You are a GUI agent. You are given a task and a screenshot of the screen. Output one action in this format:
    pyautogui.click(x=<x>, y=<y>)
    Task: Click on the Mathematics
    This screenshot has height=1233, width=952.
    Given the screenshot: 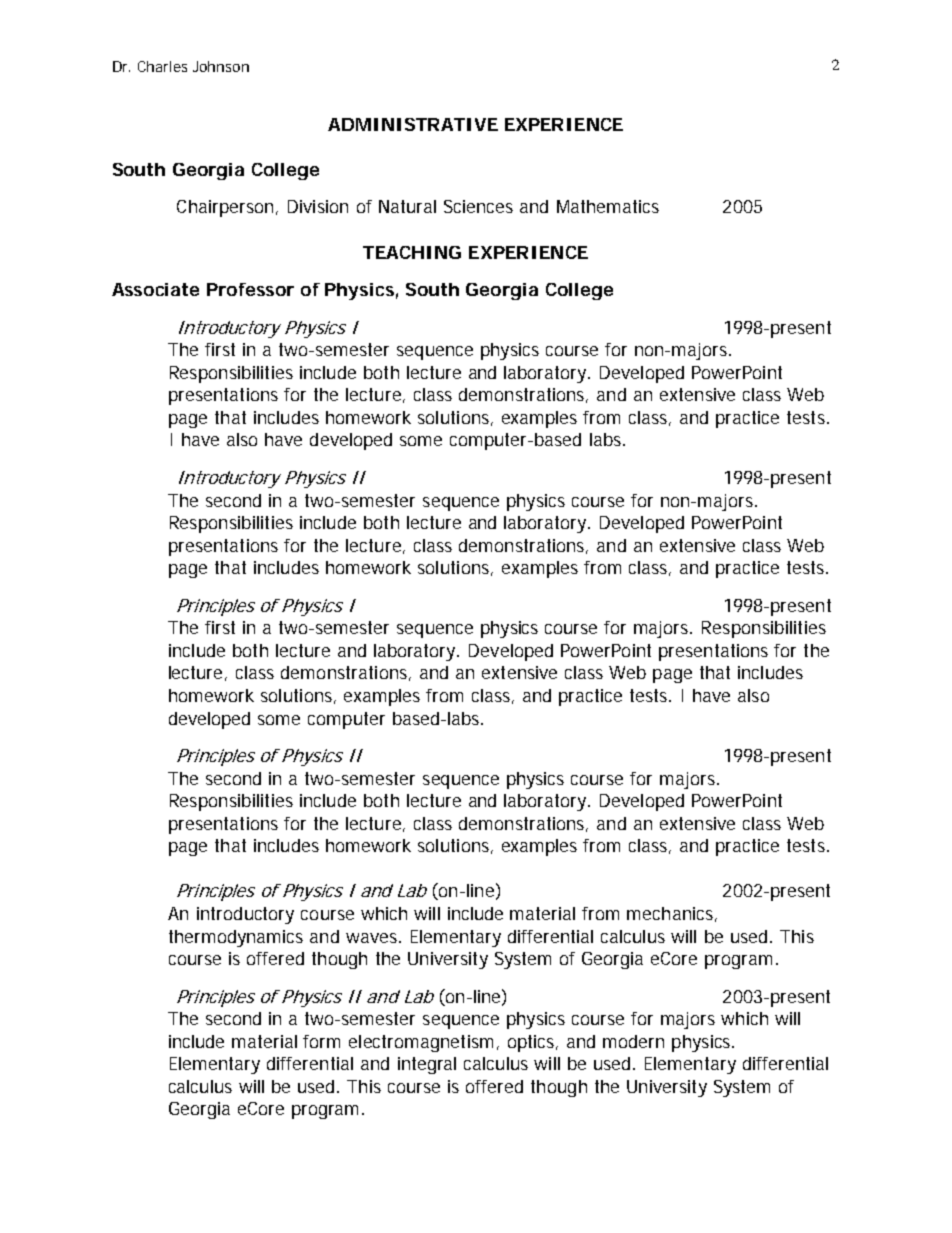 What is the action you would take?
    pyautogui.click(x=608, y=206)
